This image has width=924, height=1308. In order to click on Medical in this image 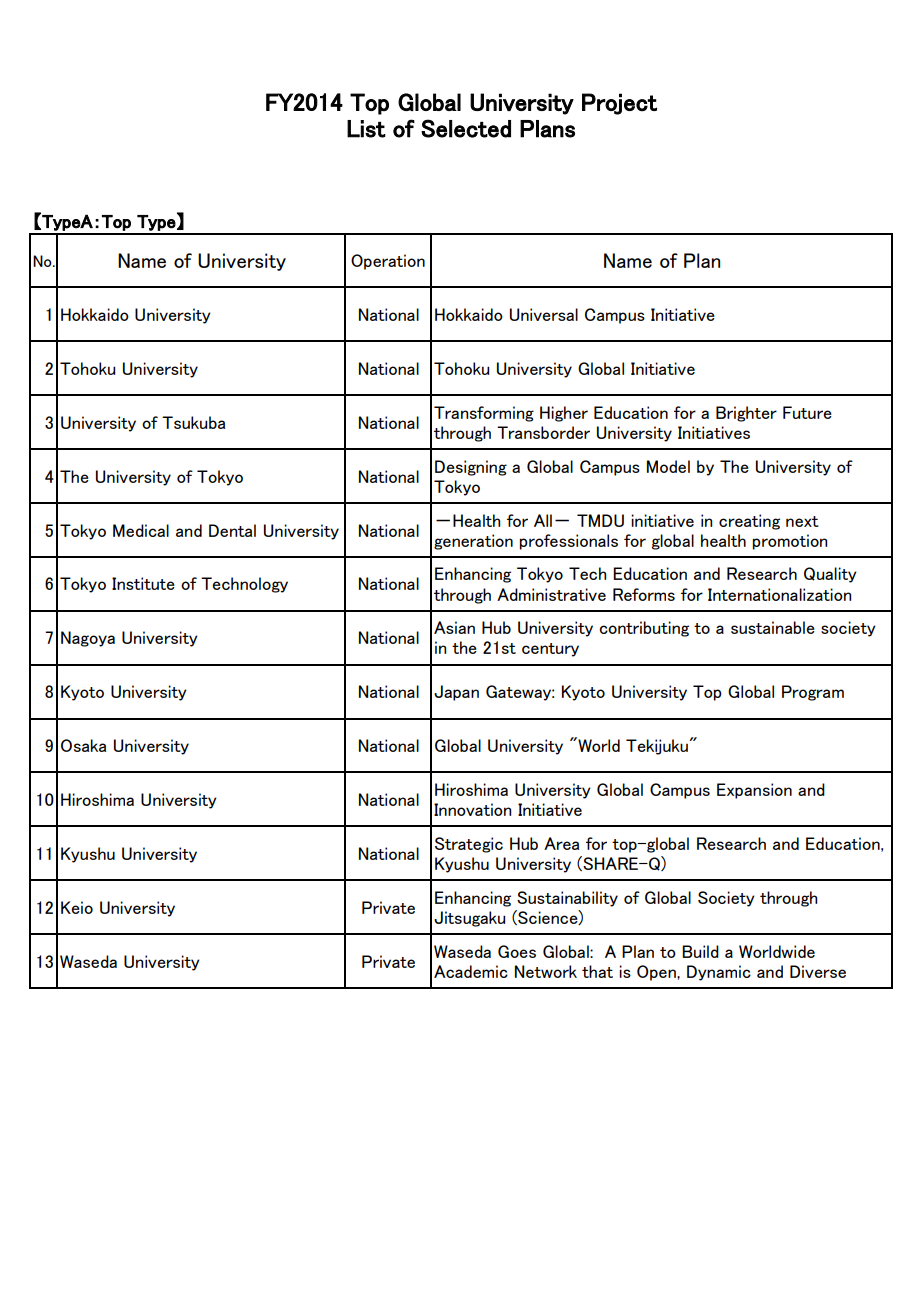, I will do `click(141, 530)`.
